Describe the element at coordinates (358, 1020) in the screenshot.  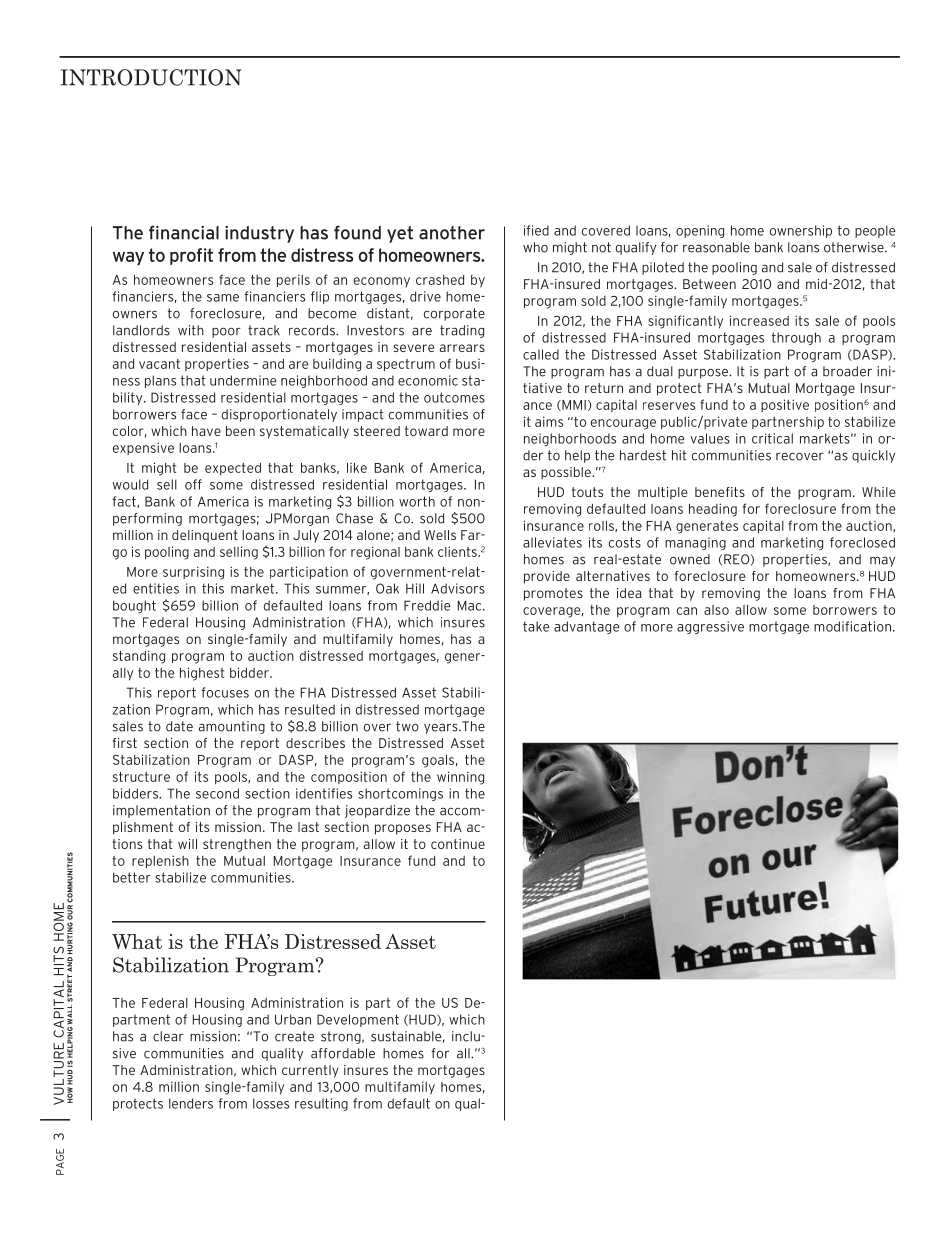
I see `Development` at that location.
